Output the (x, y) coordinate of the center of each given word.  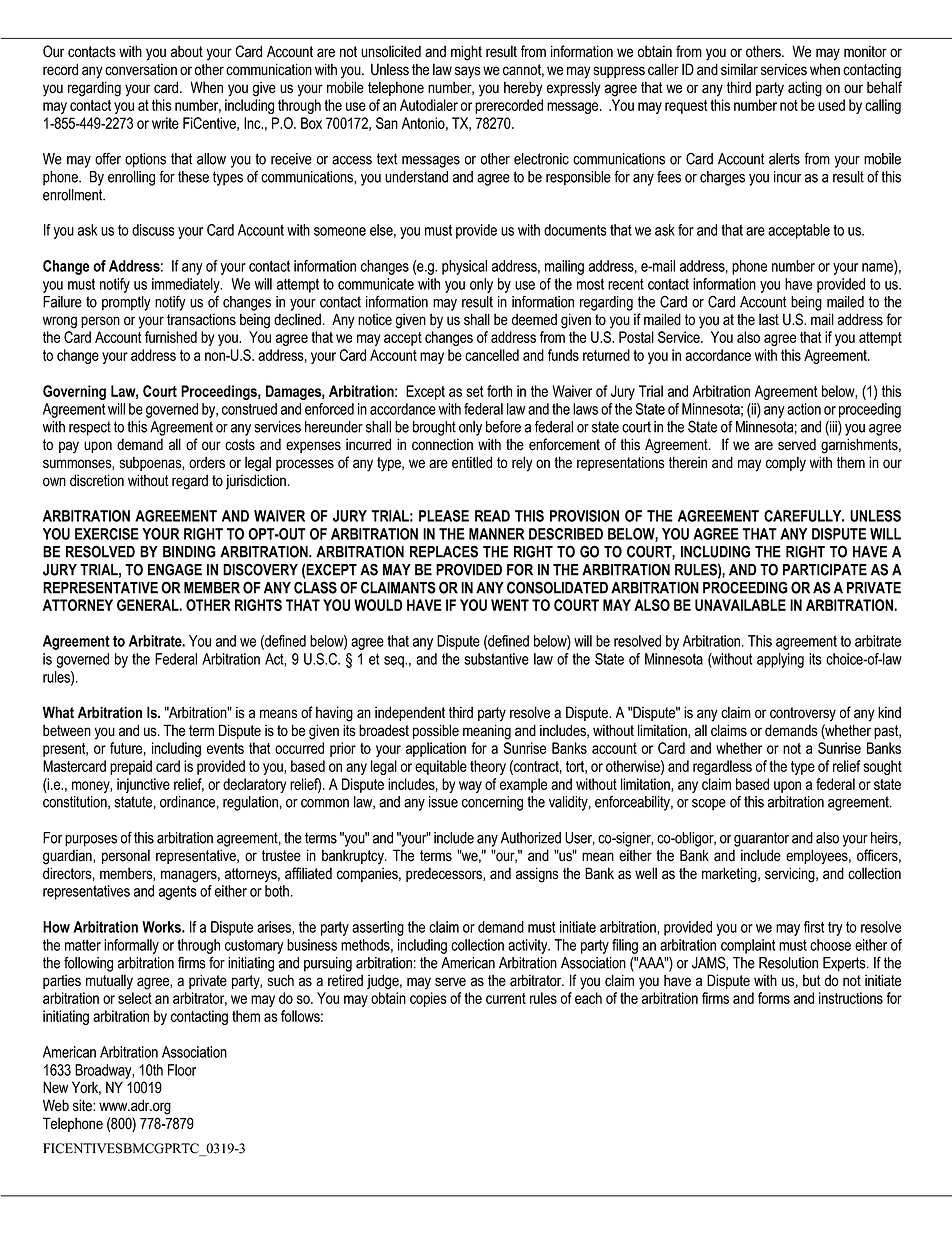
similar (739, 69)
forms (774, 998)
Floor (182, 1070)
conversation (141, 69)
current (506, 998)
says (468, 72)
